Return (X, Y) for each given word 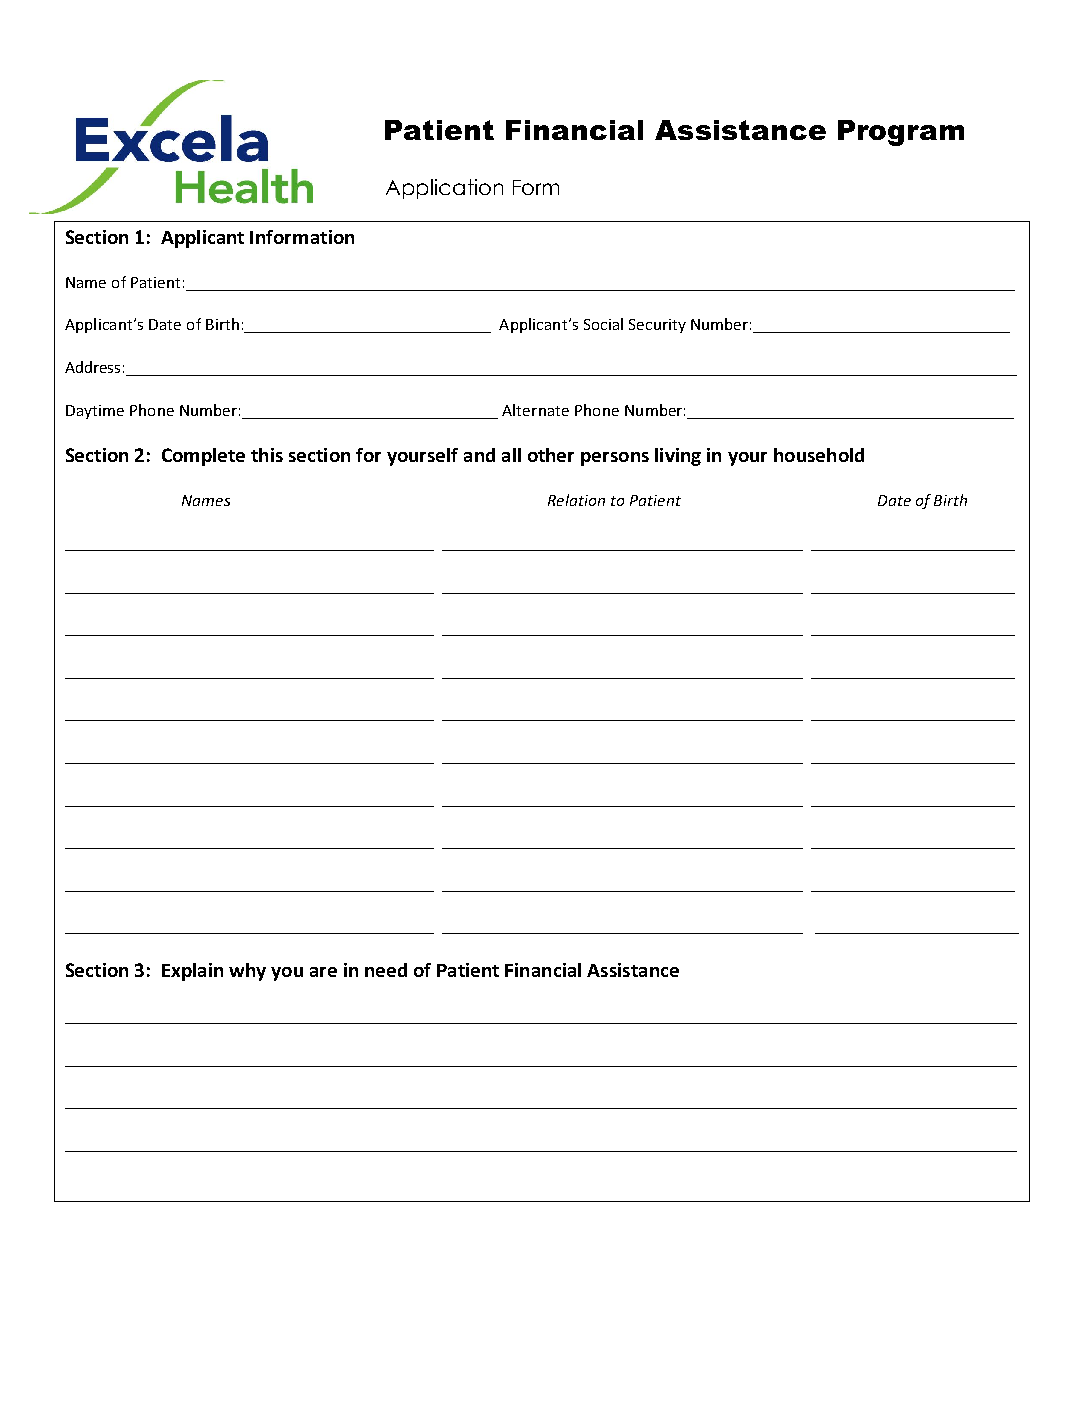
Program (901, 133)
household (819, 455)
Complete (203, 457)
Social (603, 324)
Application (444, 189)
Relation (576, 500)
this (267, 455)
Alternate (535, 410)
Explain (192, 972)
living (678, 457)
